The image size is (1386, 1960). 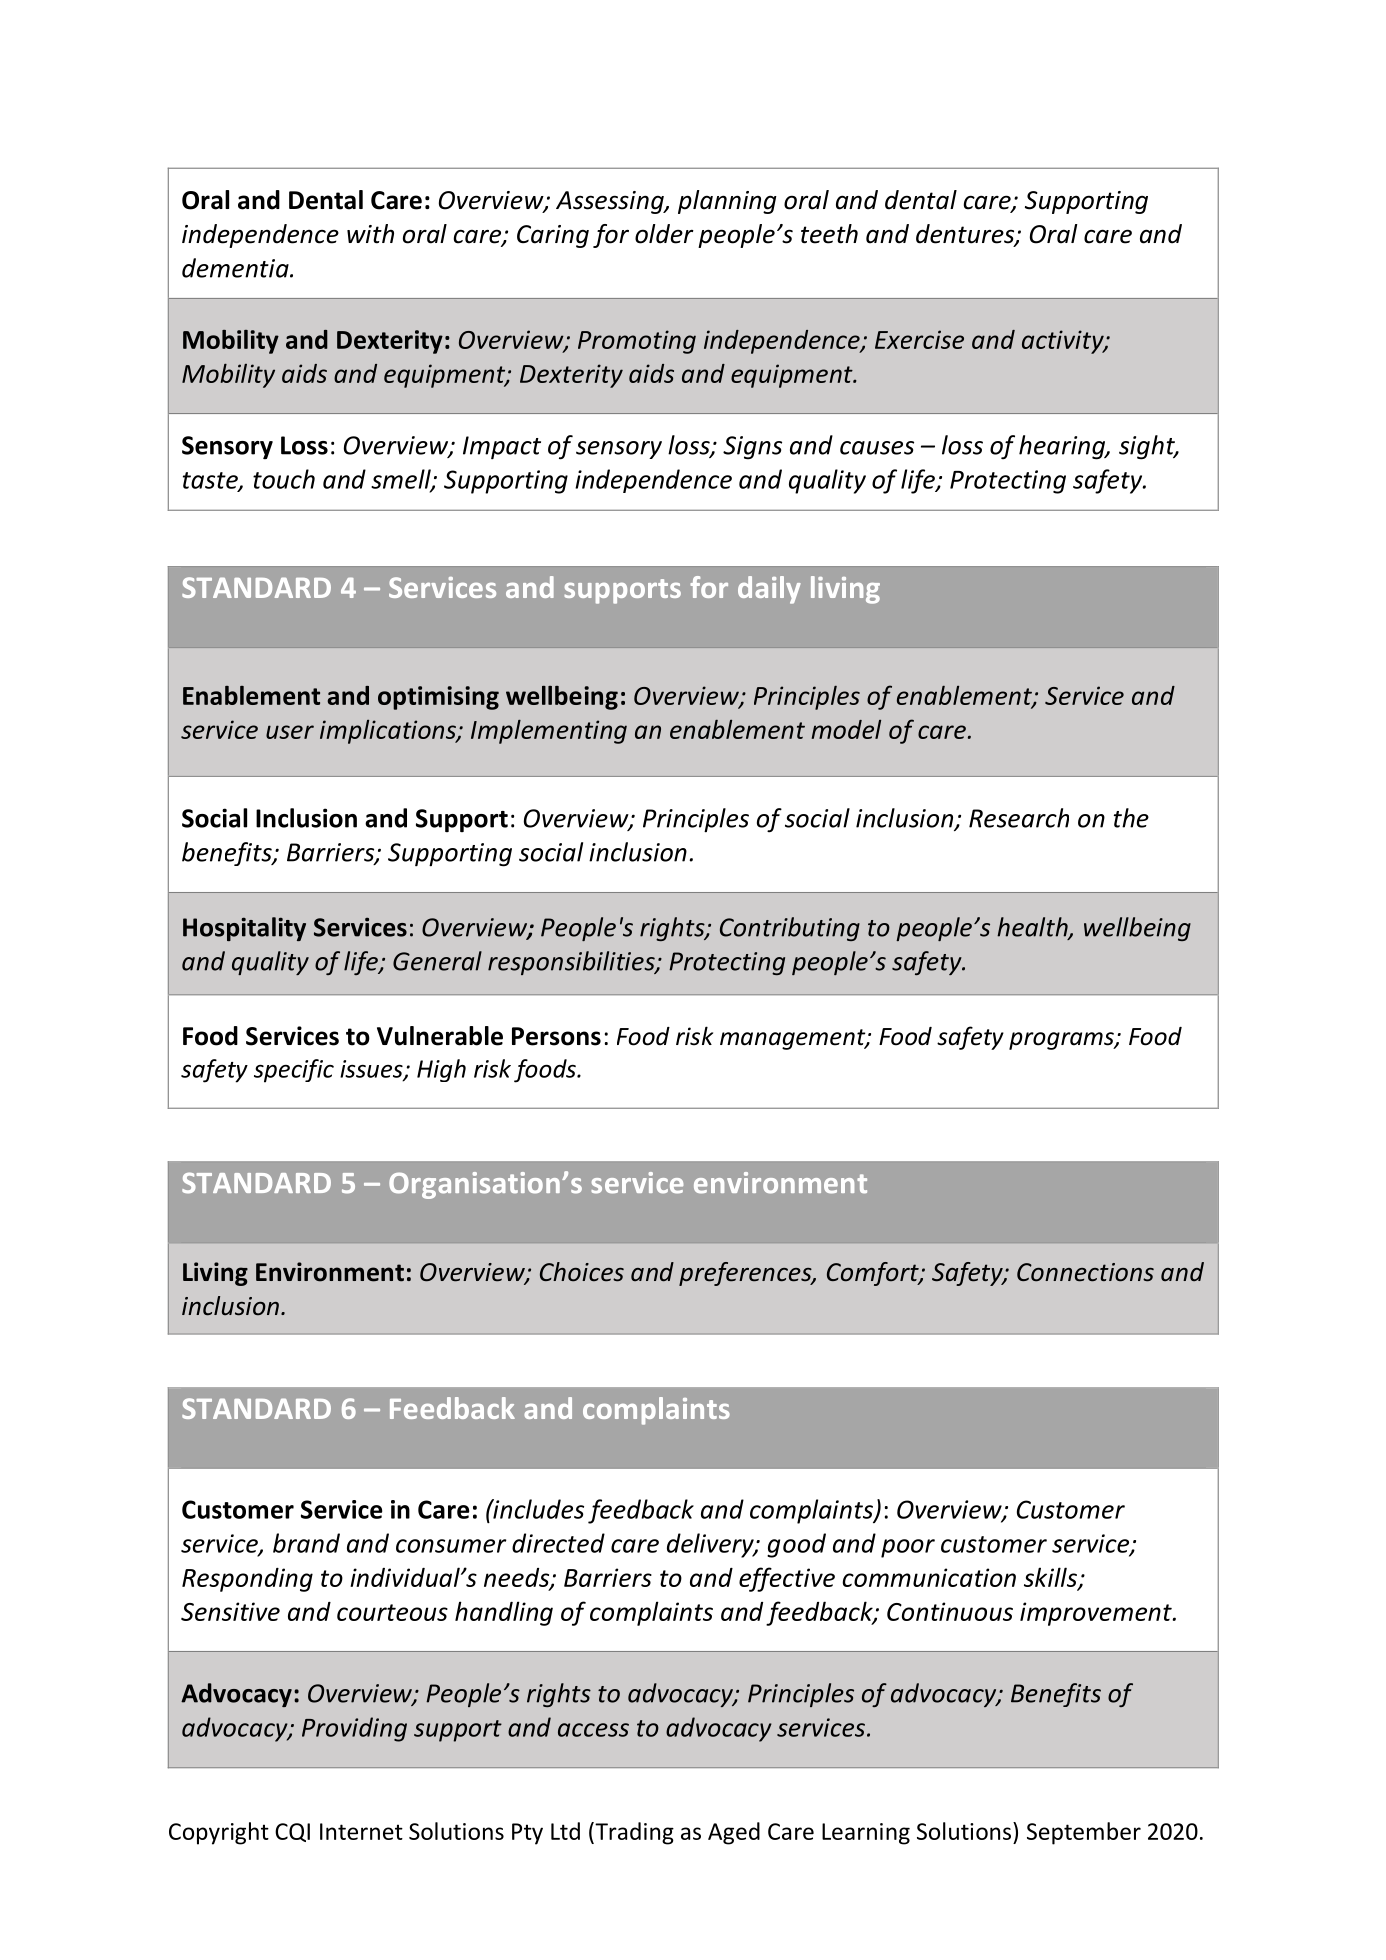 I want to click on specific, so click(x=294, y=1071).
